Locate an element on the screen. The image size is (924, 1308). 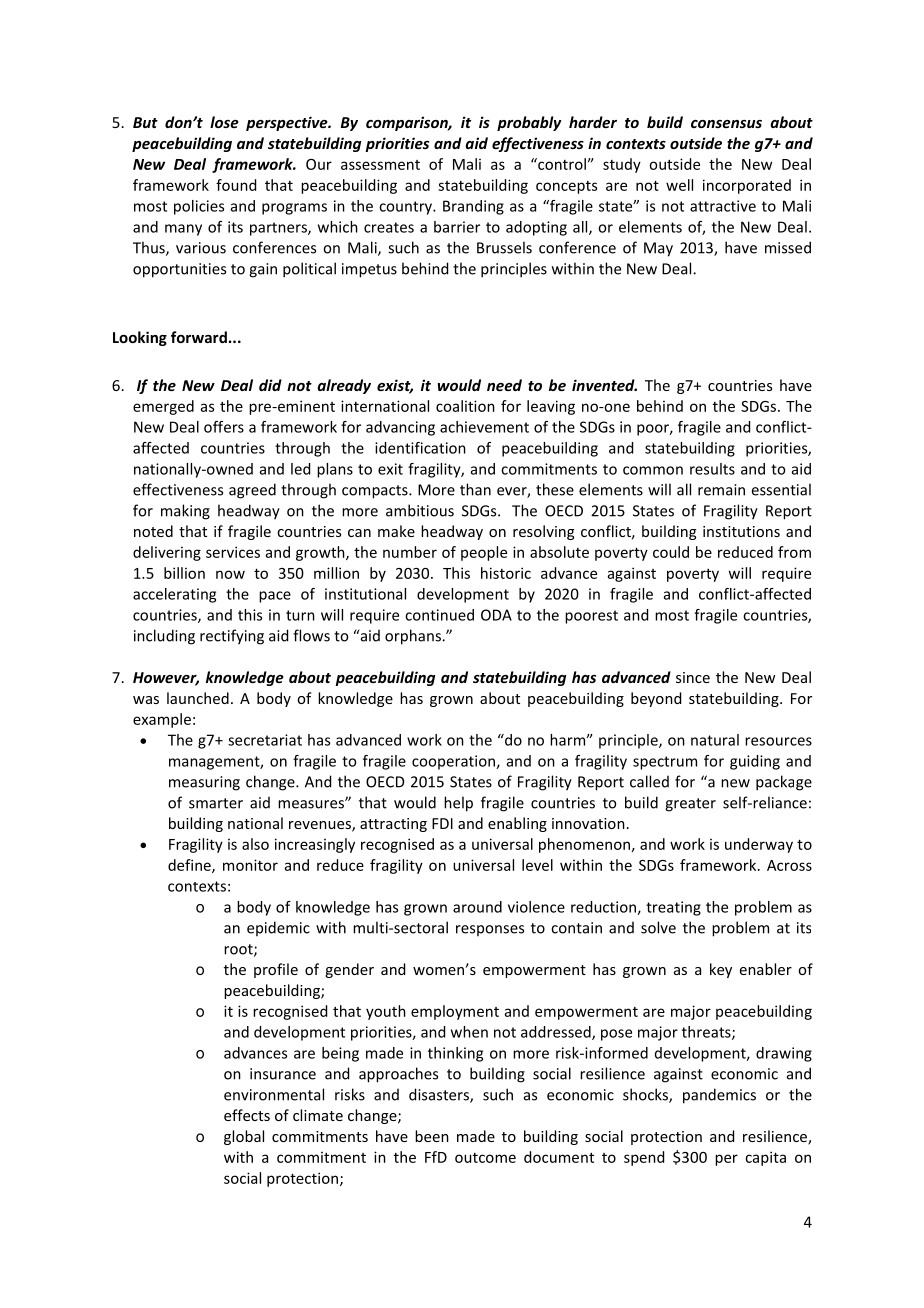
Branding is located at coordinates (473, 207).
